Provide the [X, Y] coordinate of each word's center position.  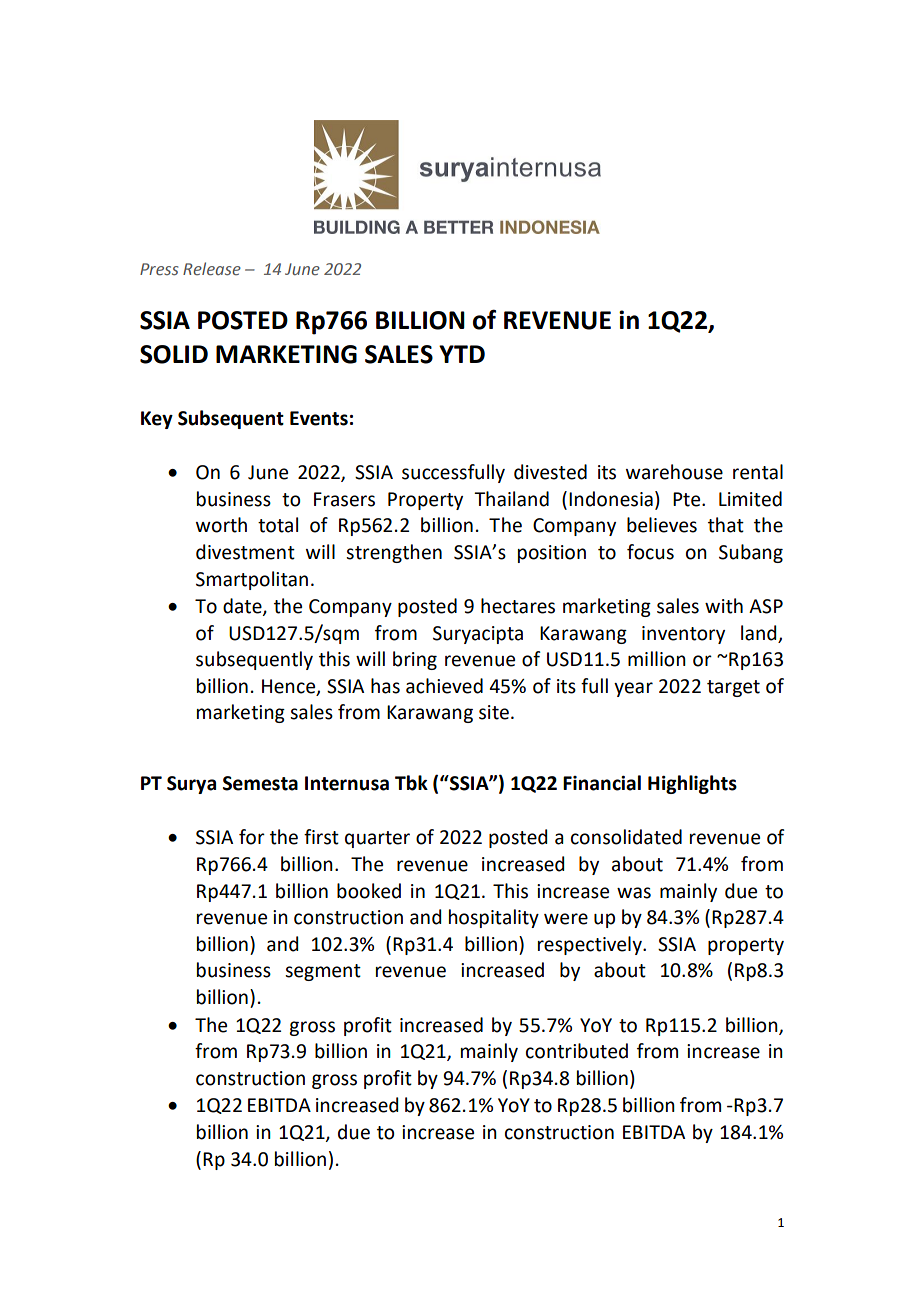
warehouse [674, 472]
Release [212, 268]
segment [323, 972]
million [657, 659]
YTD [462, 354]
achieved [444, 686]
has [385, 686]
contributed [577, 1051]
